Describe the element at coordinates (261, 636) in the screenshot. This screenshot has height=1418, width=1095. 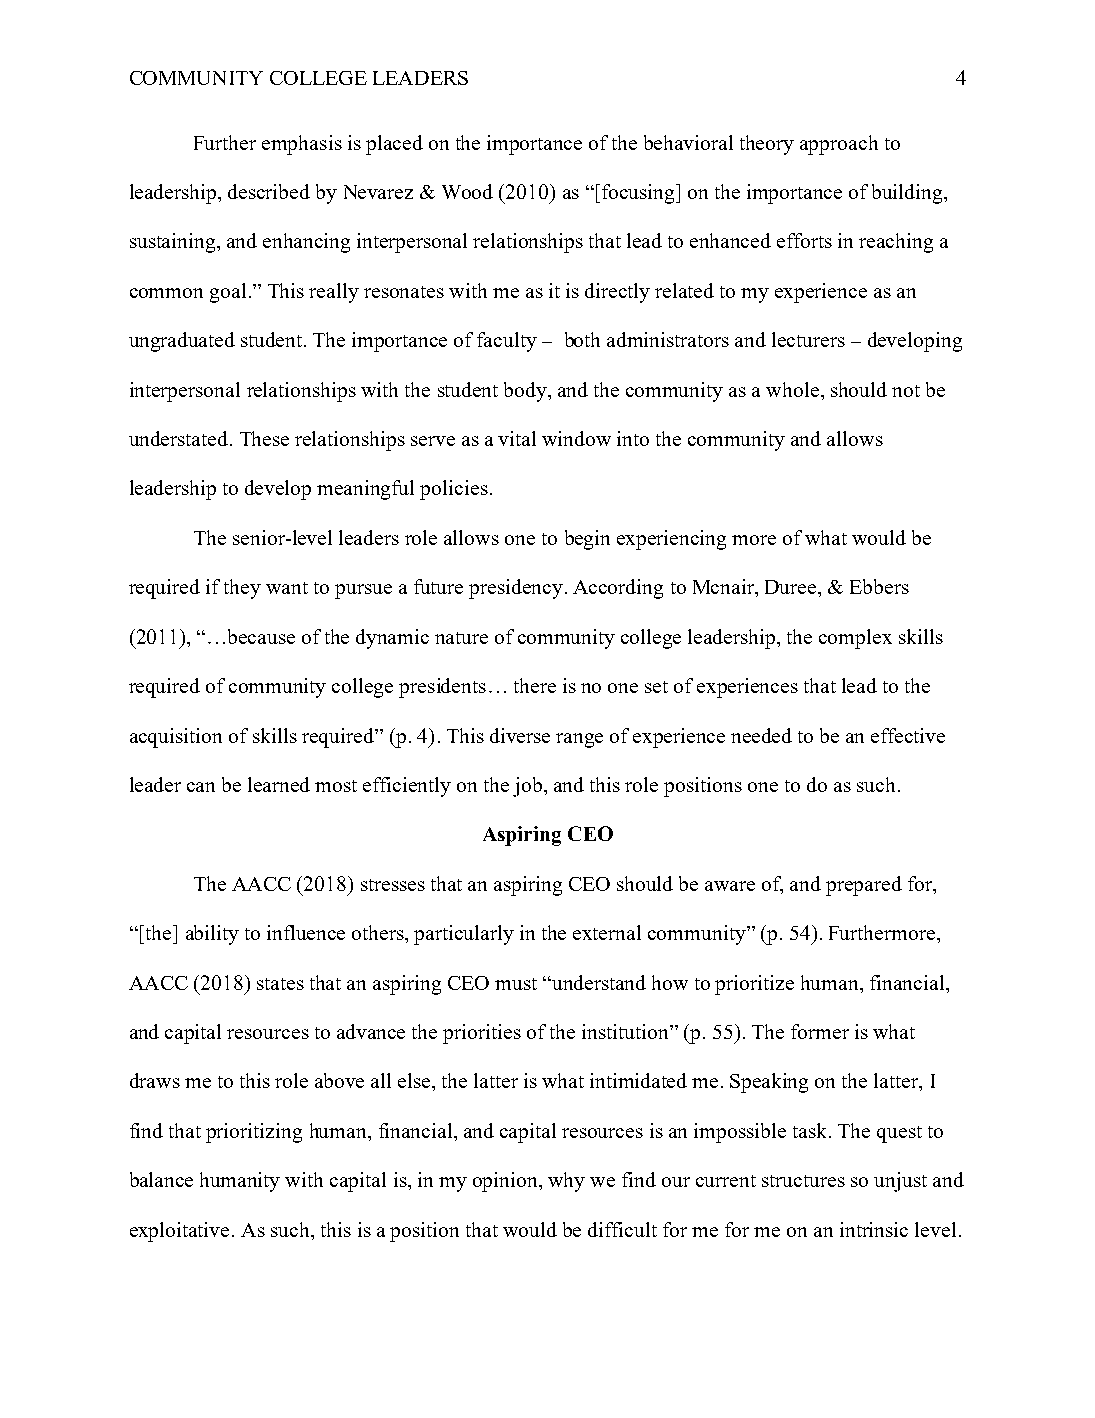
I see `because` at that location.
